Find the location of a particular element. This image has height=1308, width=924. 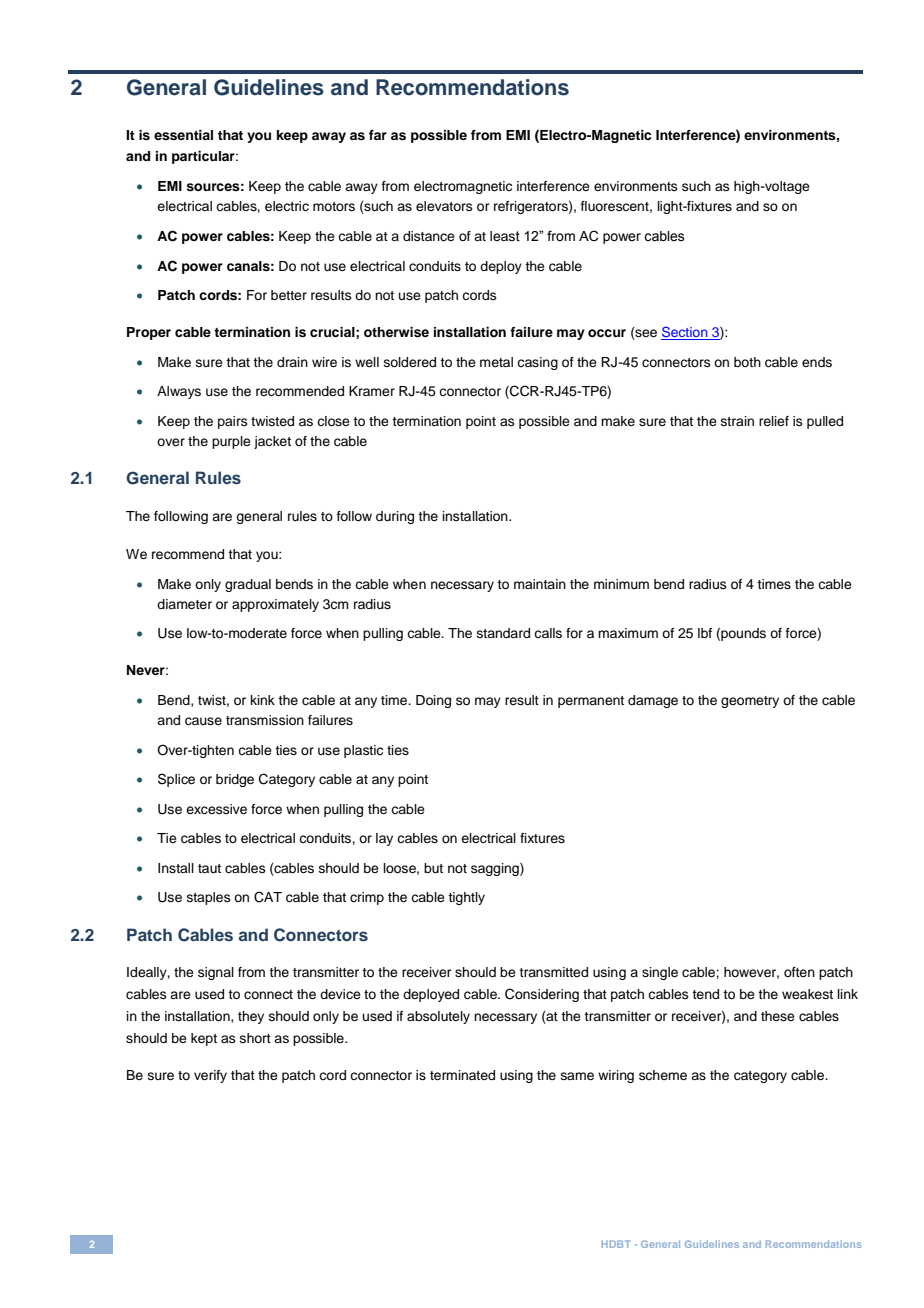

these is located at coordinates (778, 1016).
